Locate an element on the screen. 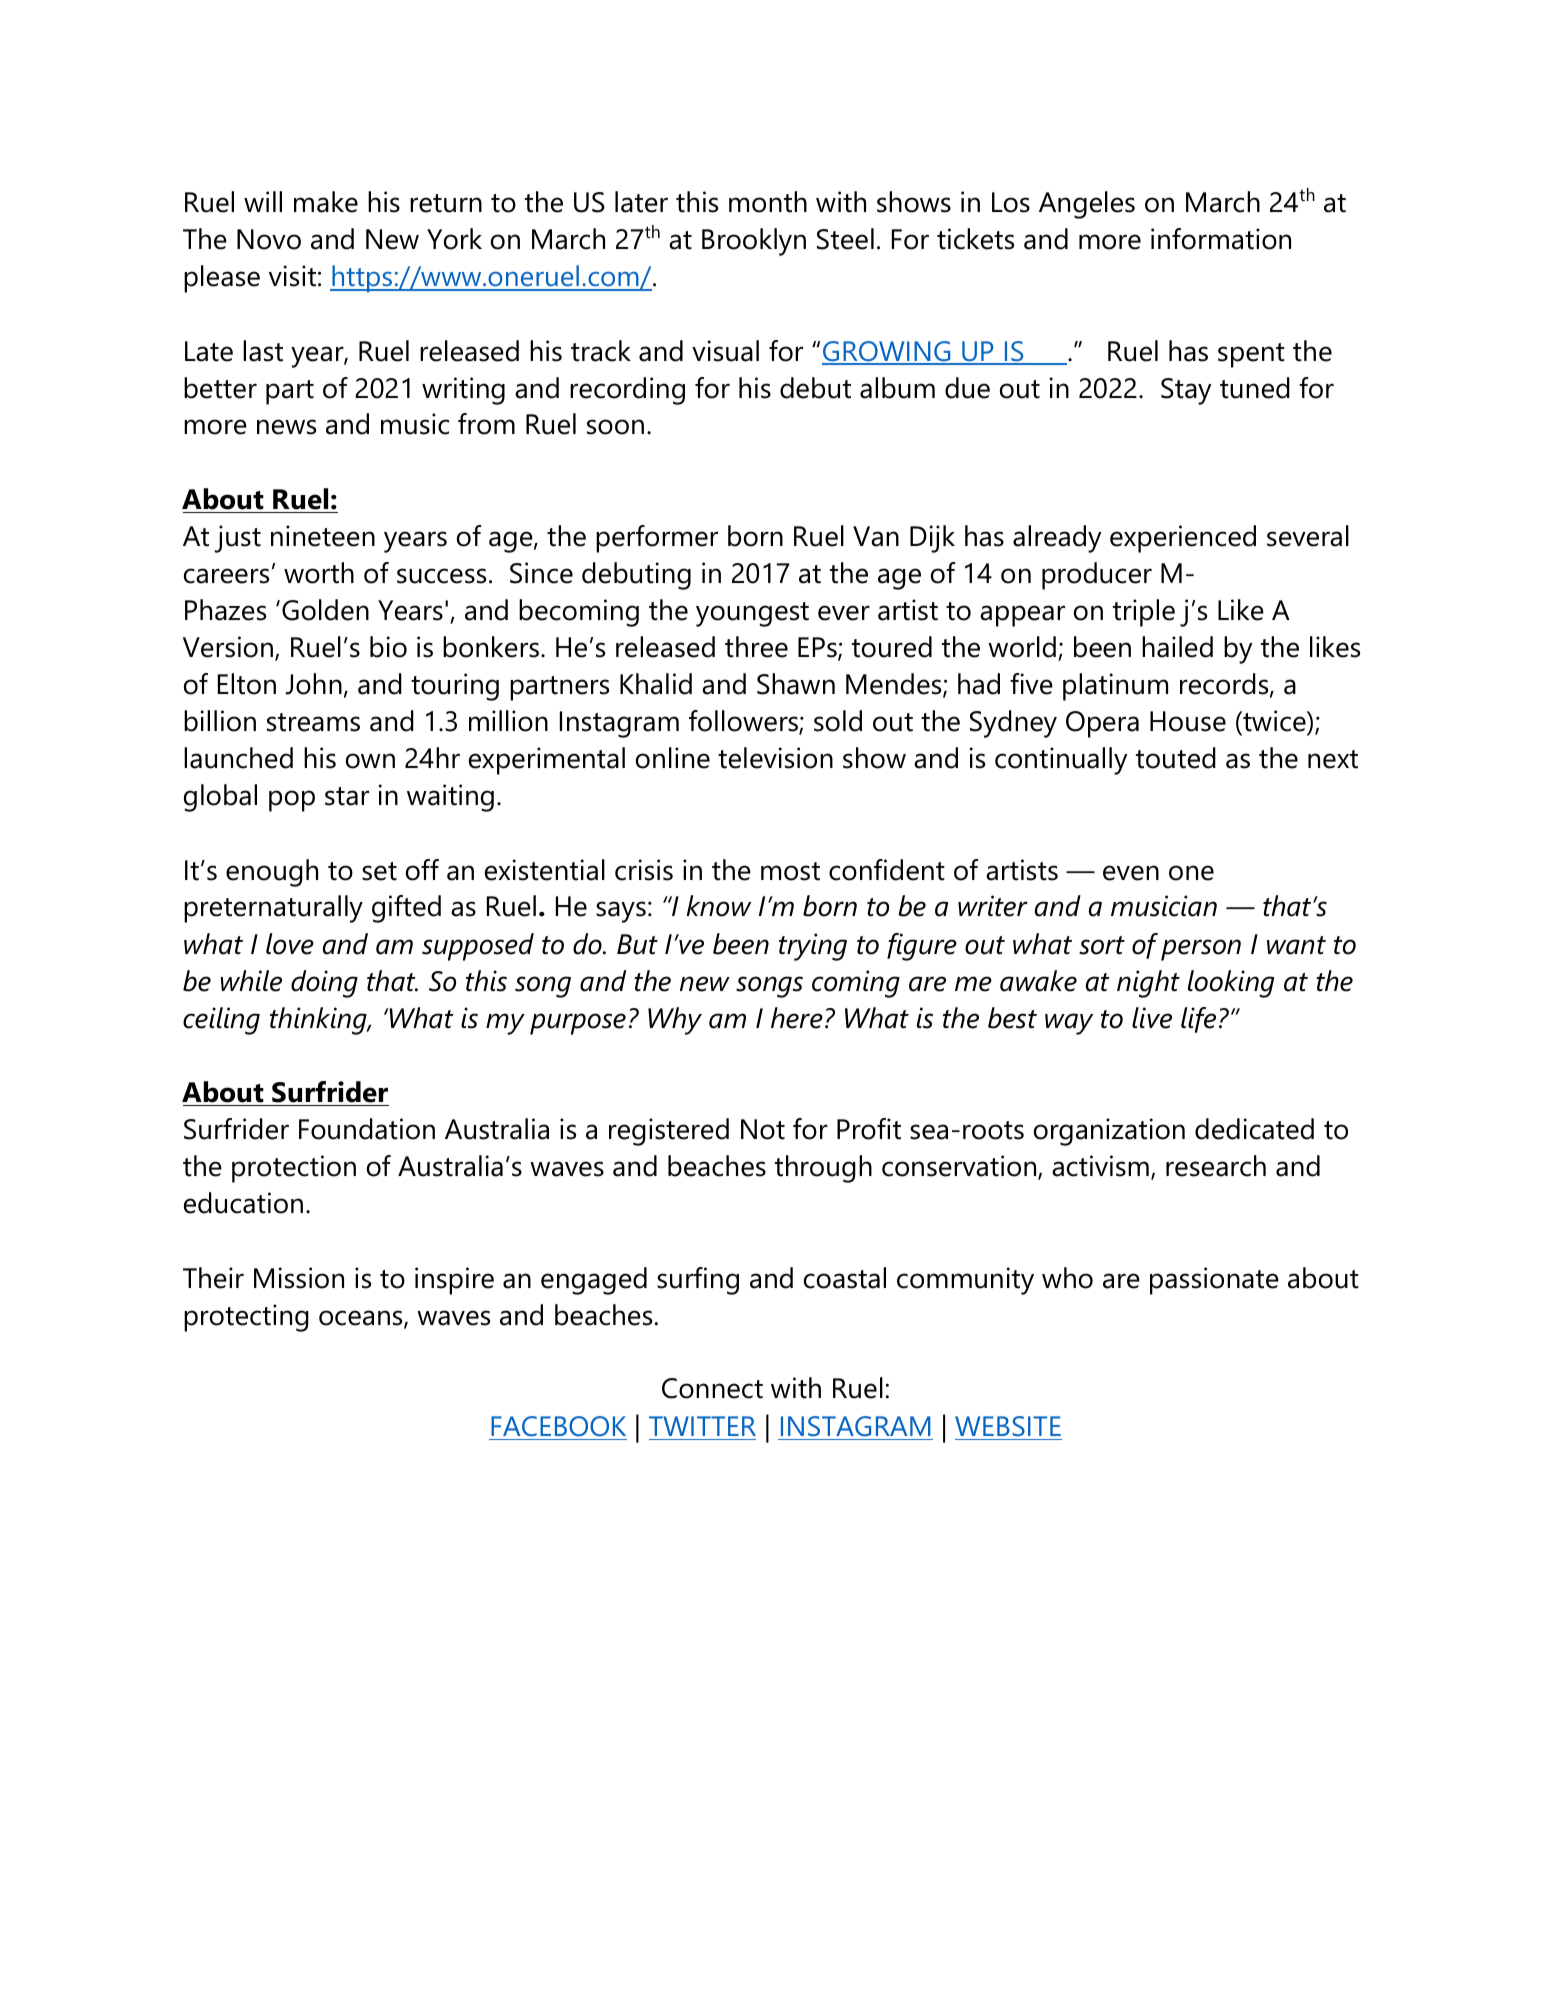  information is located at coordinates (1221, 239).
